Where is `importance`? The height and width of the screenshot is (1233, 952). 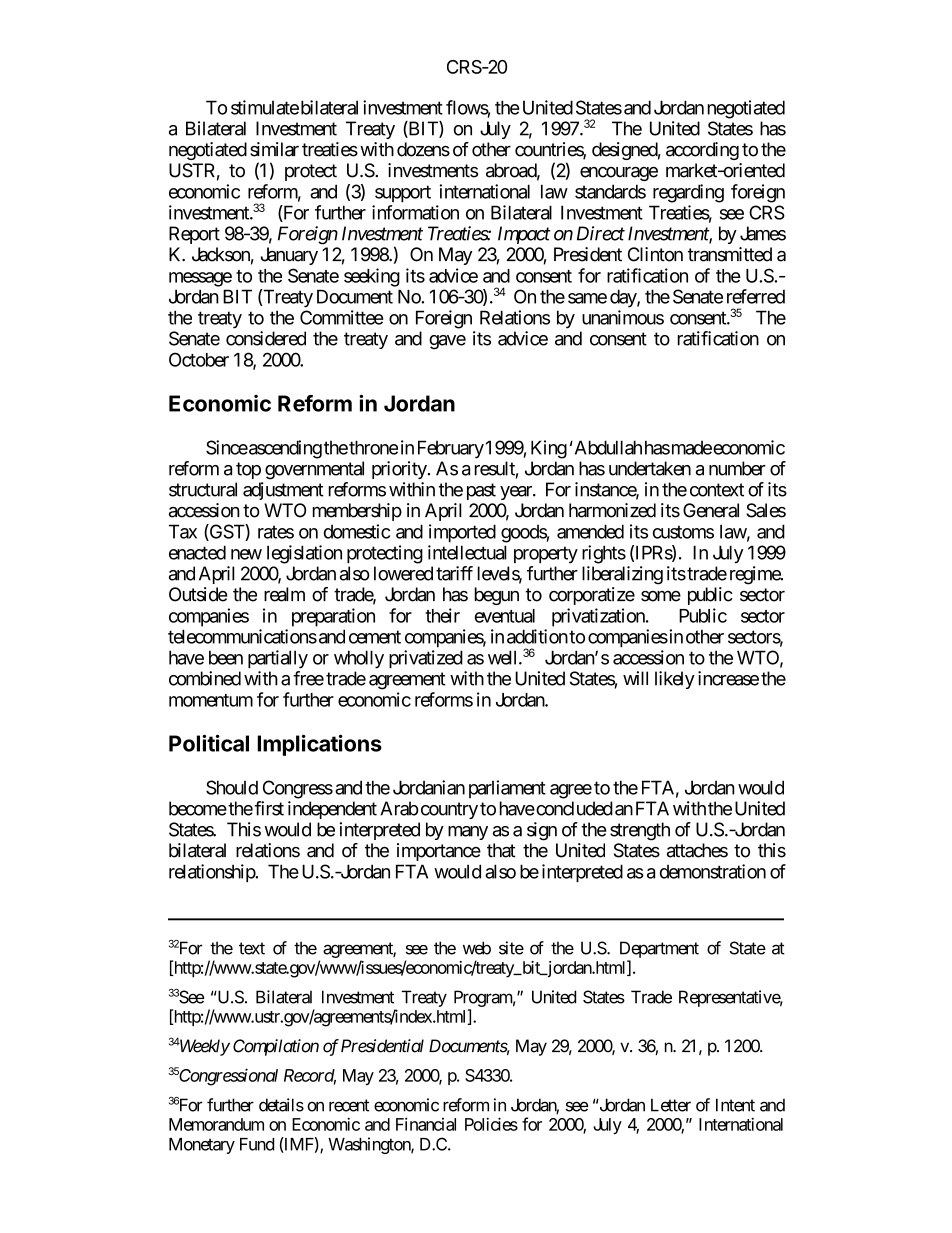
importance is located at coordinates (439, 852).
